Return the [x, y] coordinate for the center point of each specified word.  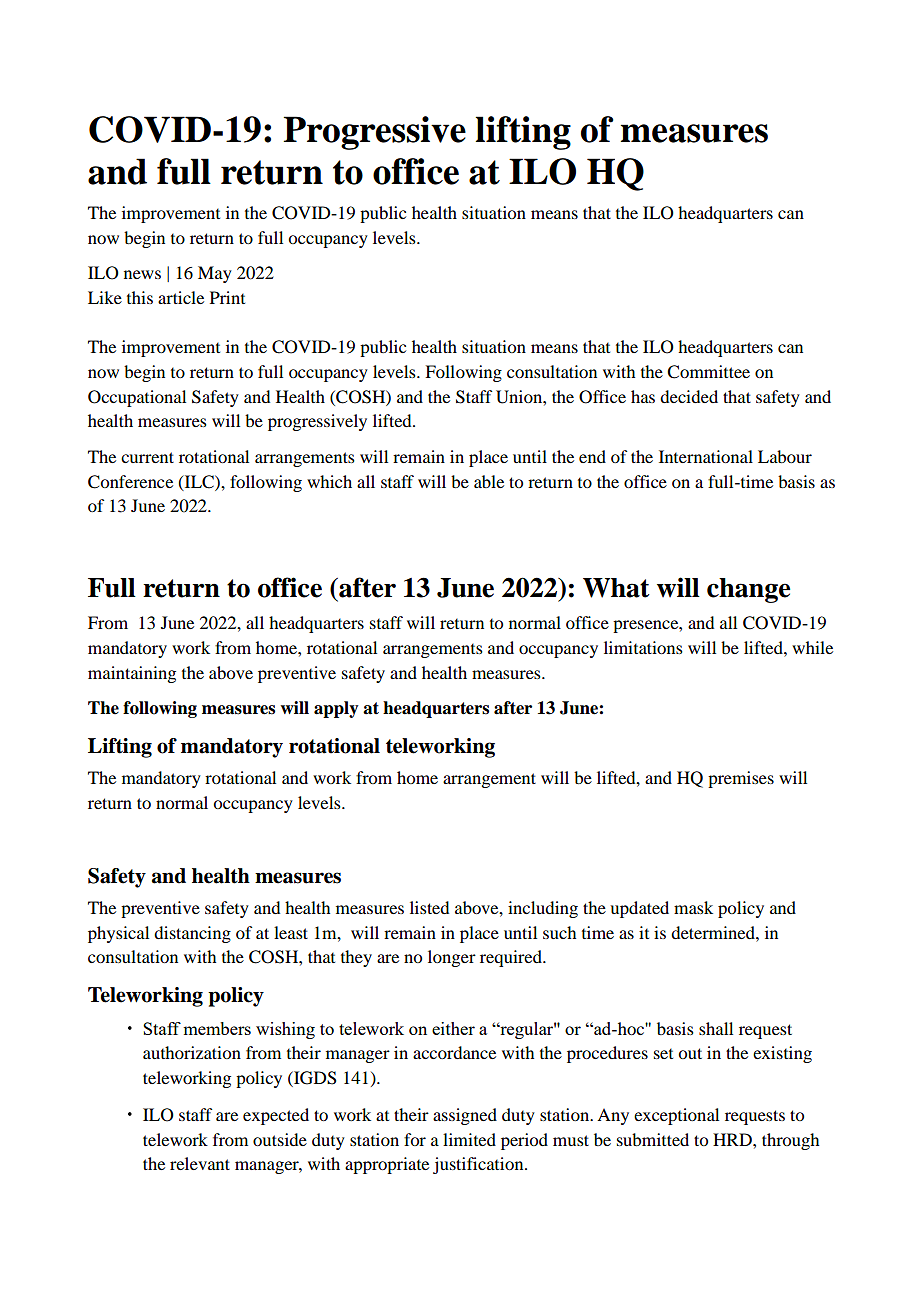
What [616, 588]
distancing [192, 934]
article [181, 297]
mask [693, 907]
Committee [708, 372]
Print [227, 297]
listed [429, 907]
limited [469, 1139]
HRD [733, 1139]
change [748, 590]
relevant [200, 1163]
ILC [199, 482]
